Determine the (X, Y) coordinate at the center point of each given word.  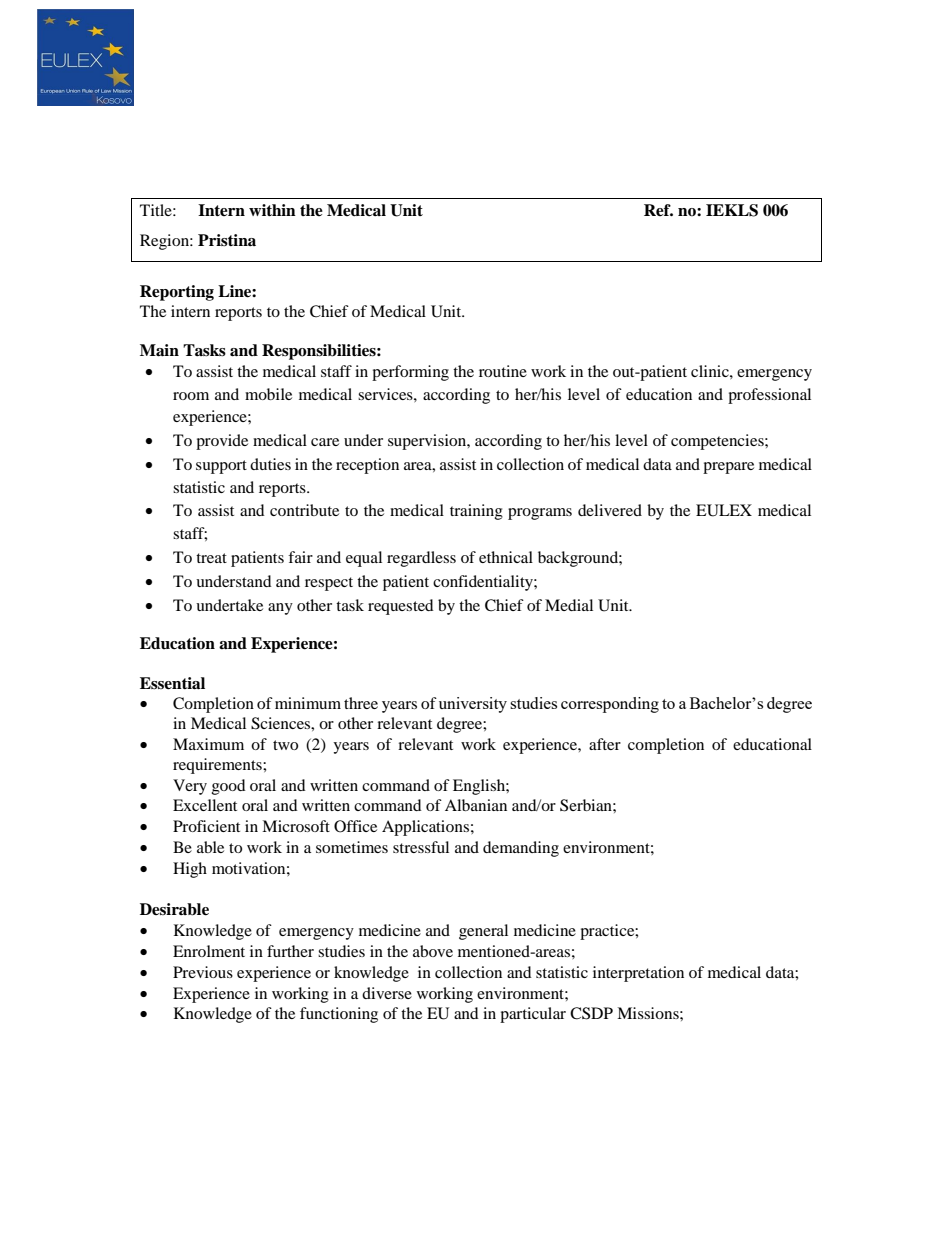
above (433, 951)
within (272, 210)
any (280, 609)
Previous (203, 972)
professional (769, 396)
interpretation (638, 974)
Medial (569, 605)
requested (401, 607)
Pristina (227, 240)
